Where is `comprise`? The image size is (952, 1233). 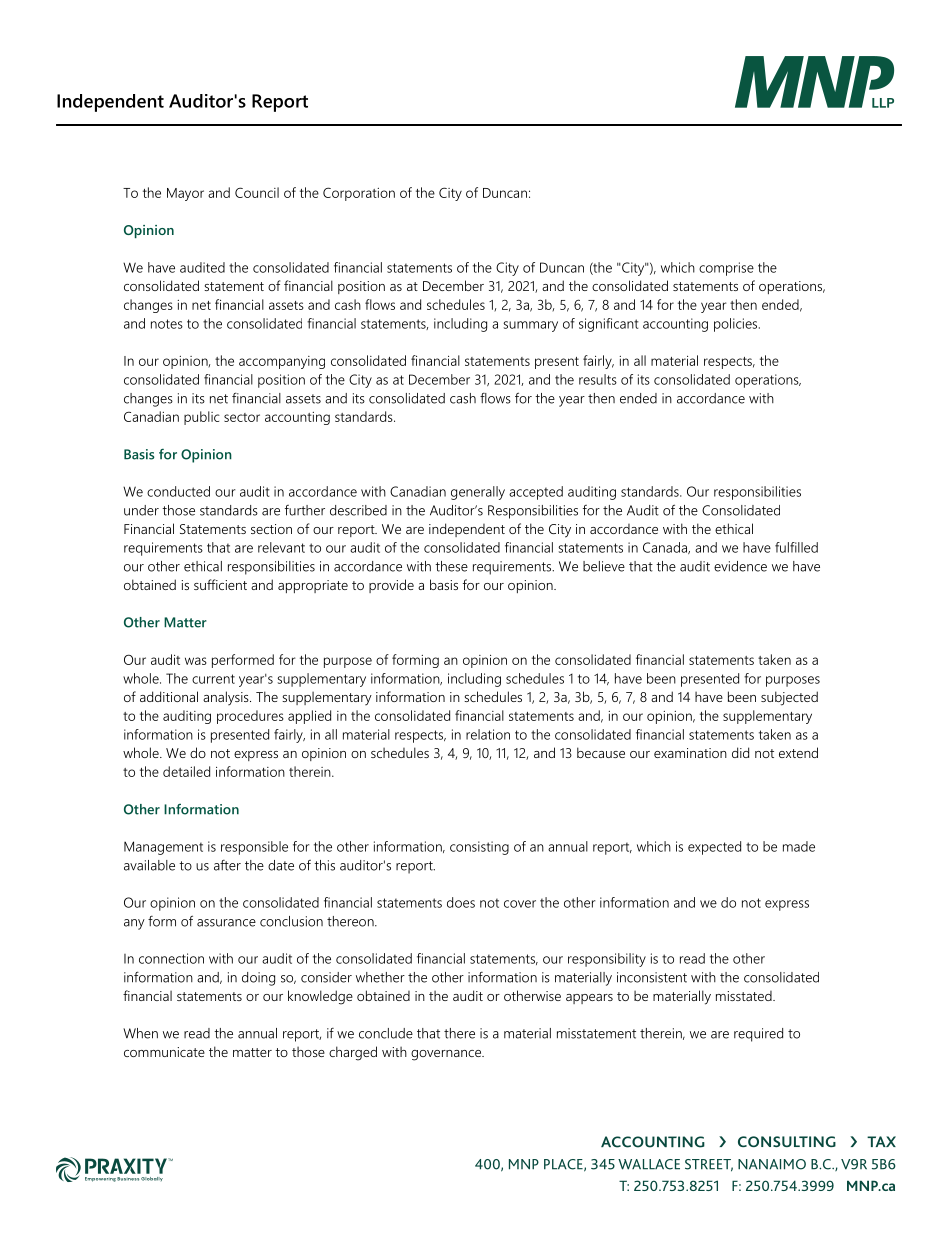 comprise is located at coordinates (726, 269).
